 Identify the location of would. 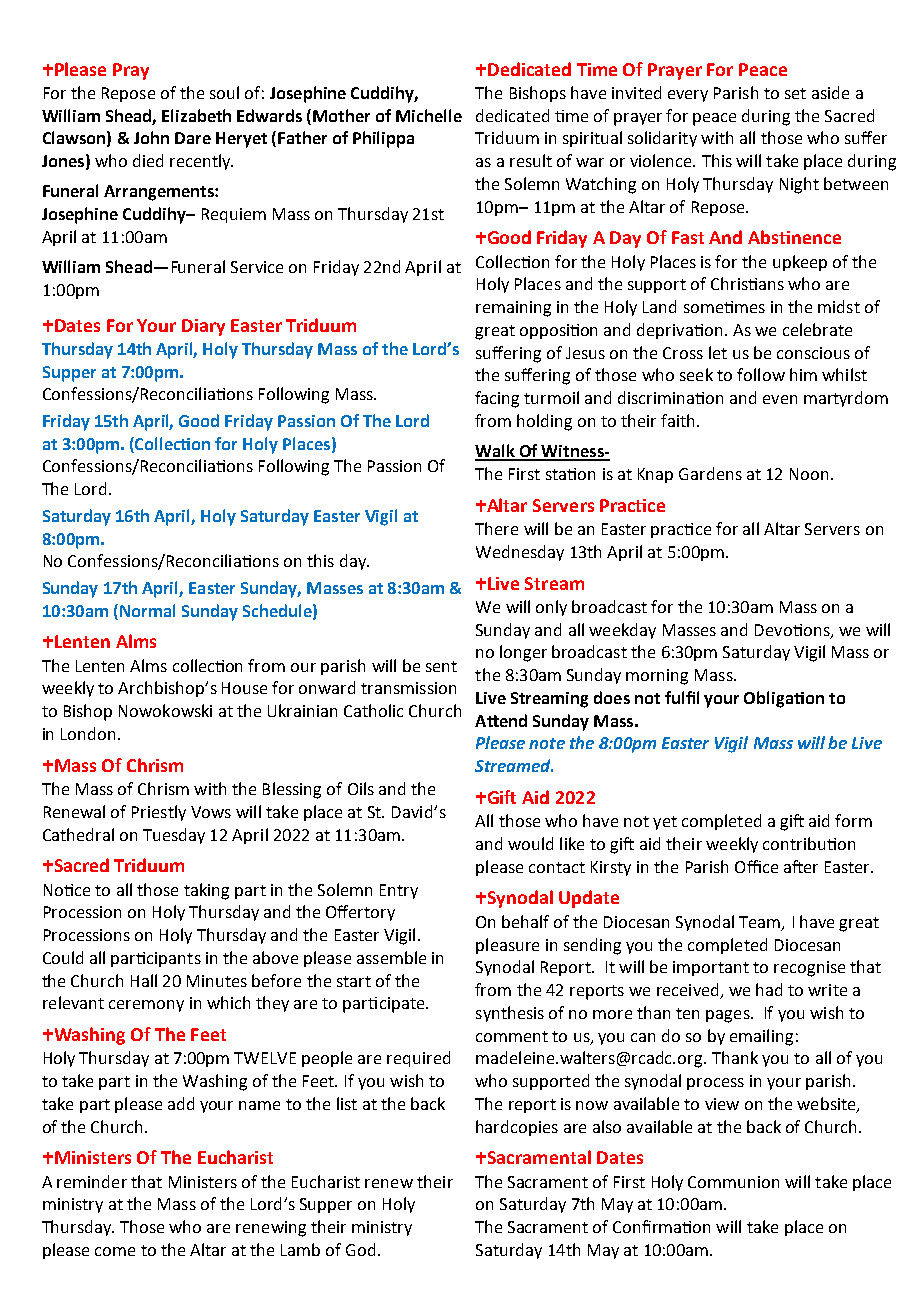
(530, 843).
